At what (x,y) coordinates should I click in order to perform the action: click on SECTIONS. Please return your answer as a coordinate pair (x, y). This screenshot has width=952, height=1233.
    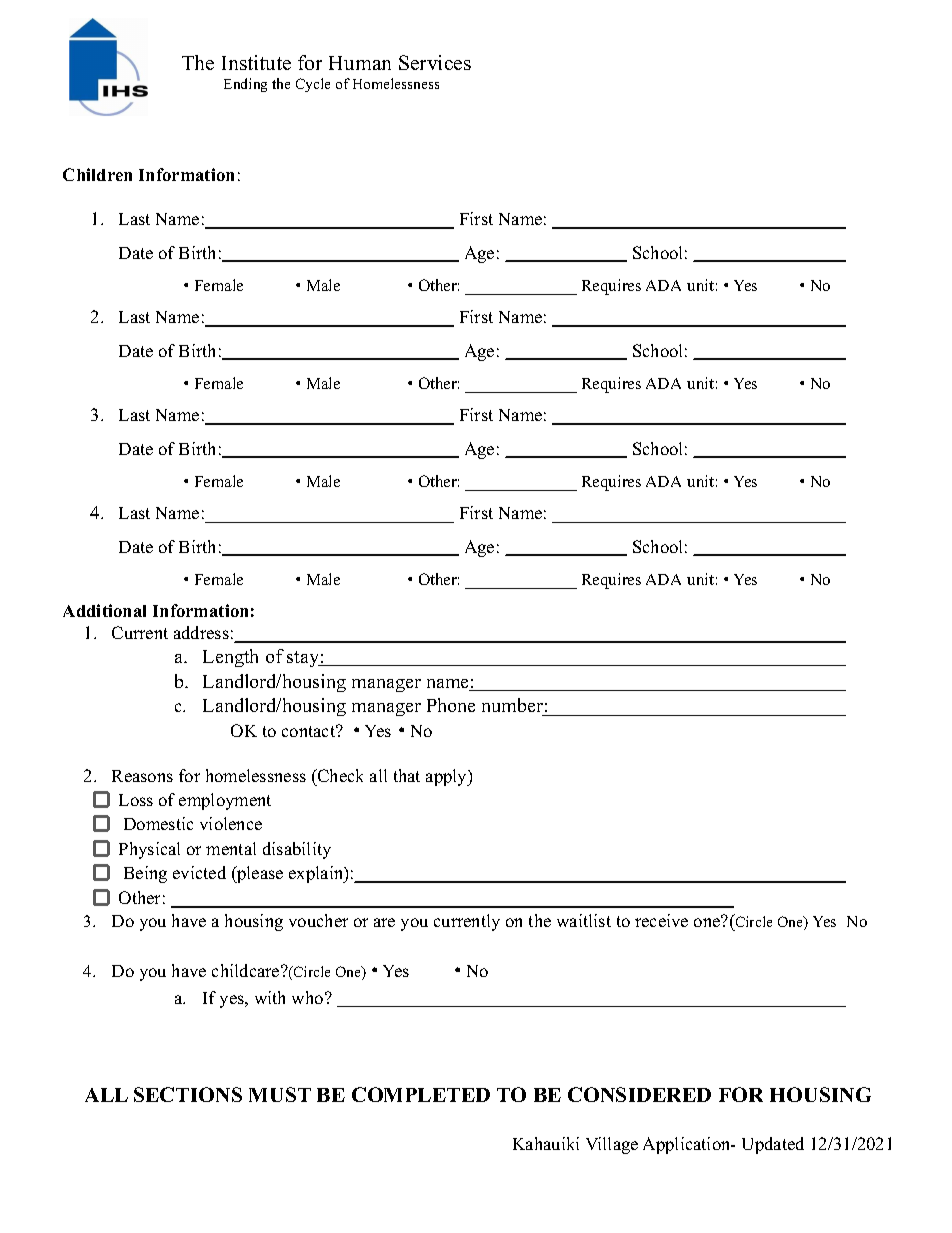
    Looking at the image, I should click on (188, 1094).
